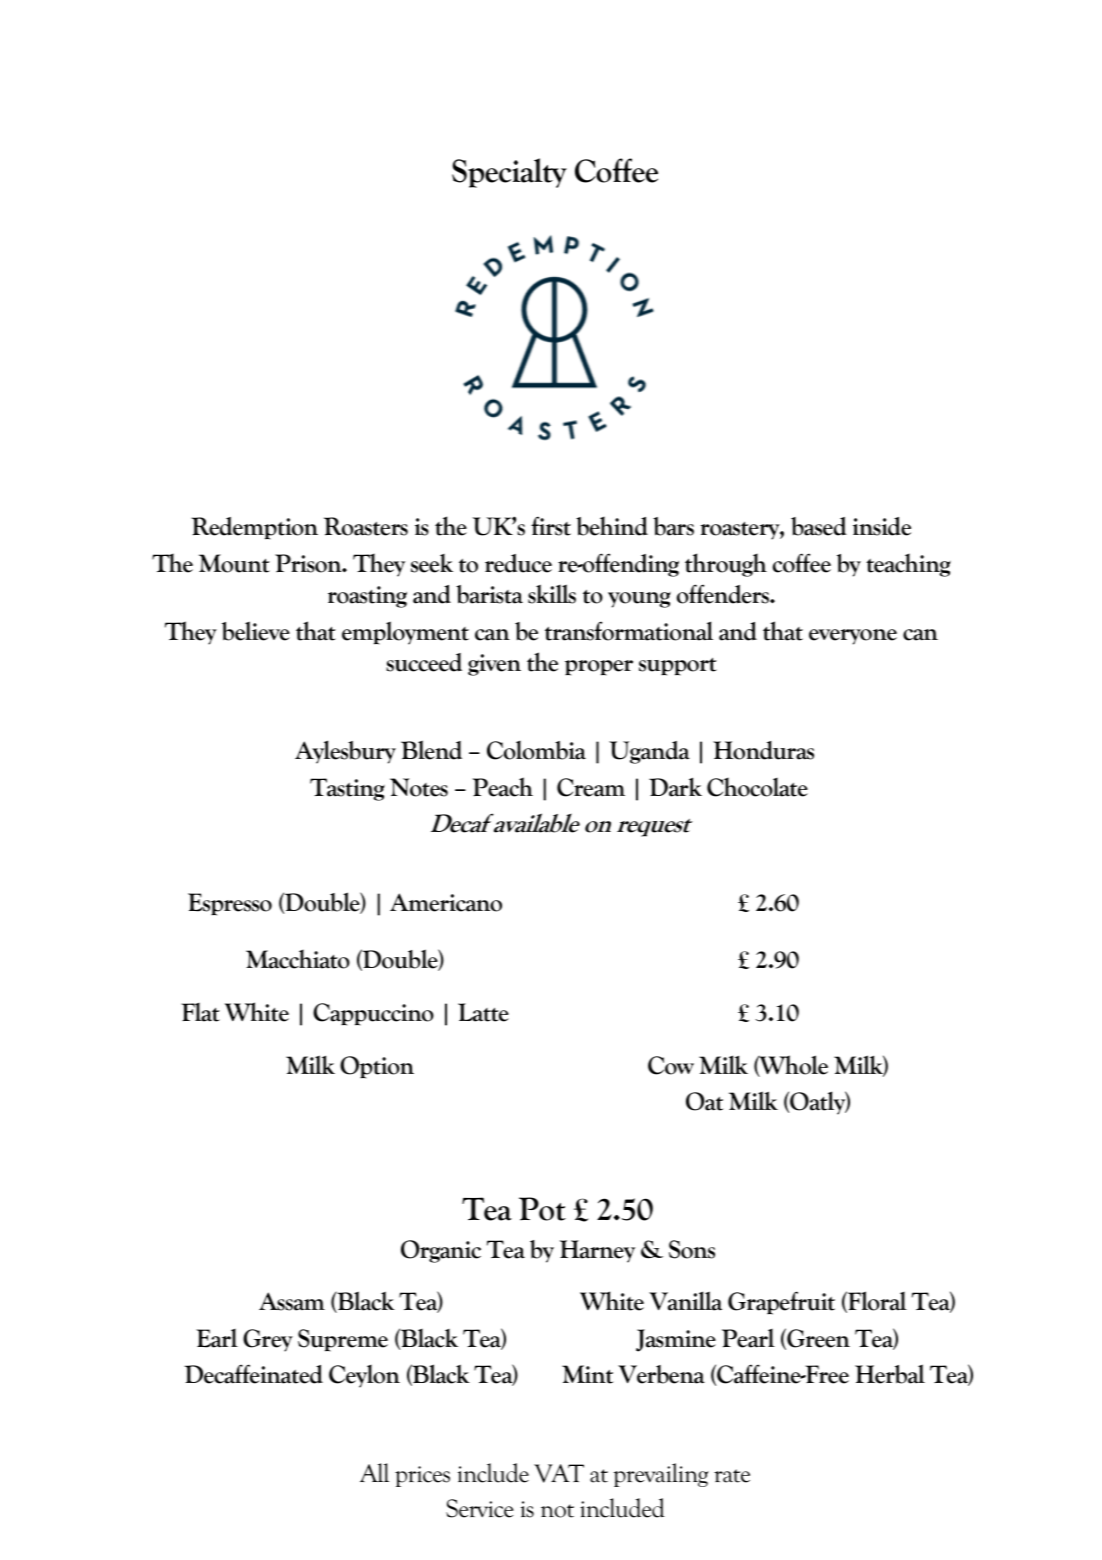  What do you see at coordinates (819, 526) in the screenshot?
I see `based` at bounding box center [819, 526].
